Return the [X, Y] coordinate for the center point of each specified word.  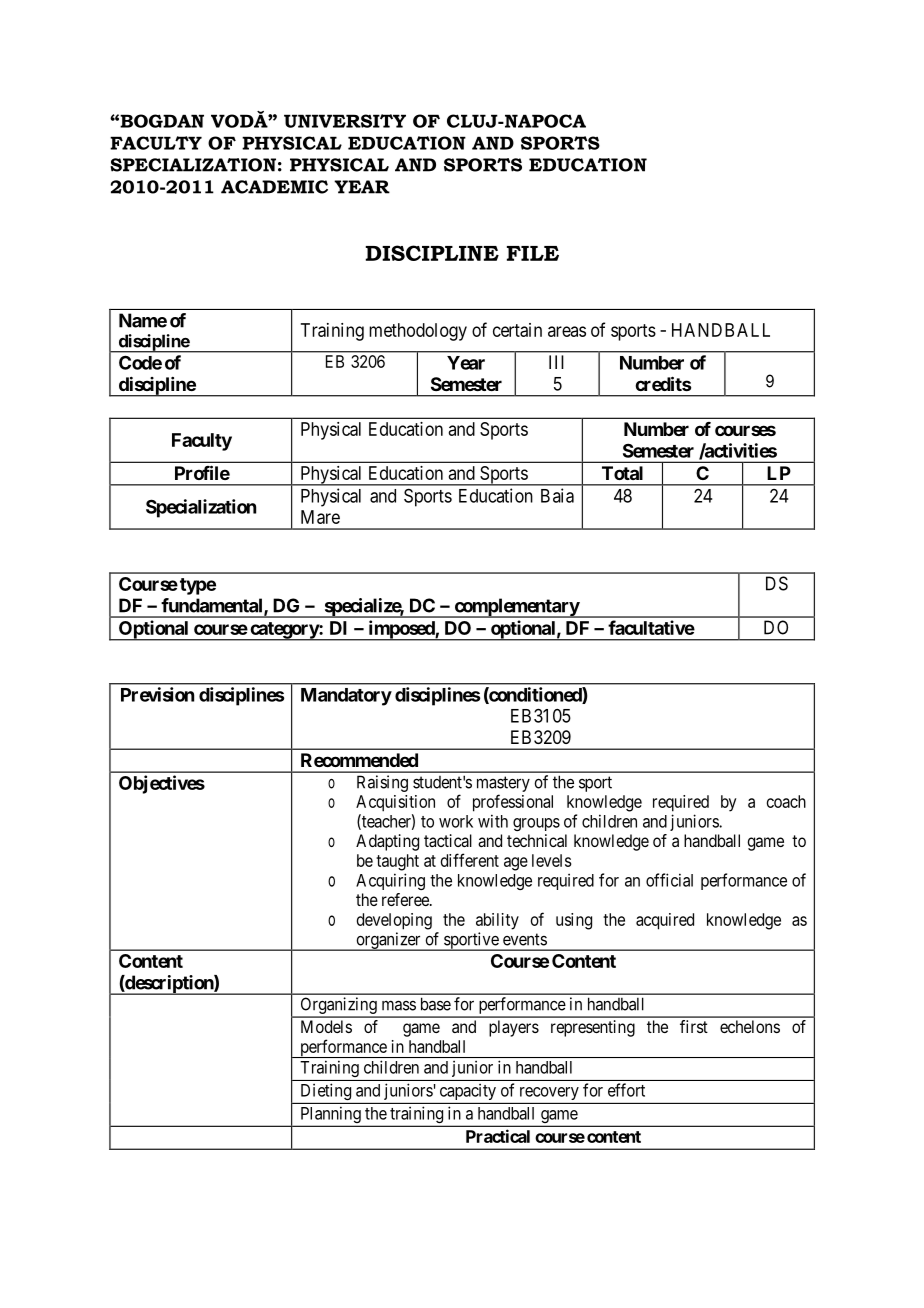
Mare [320, 517]
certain [517, 330]
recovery [549, 1093]
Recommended [359, 760]
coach [786, 801]
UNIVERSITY [345, 121]
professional [513, 803]
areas [567, 331]
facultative [651, 627]
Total [622, 473]
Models [326, 1026]
